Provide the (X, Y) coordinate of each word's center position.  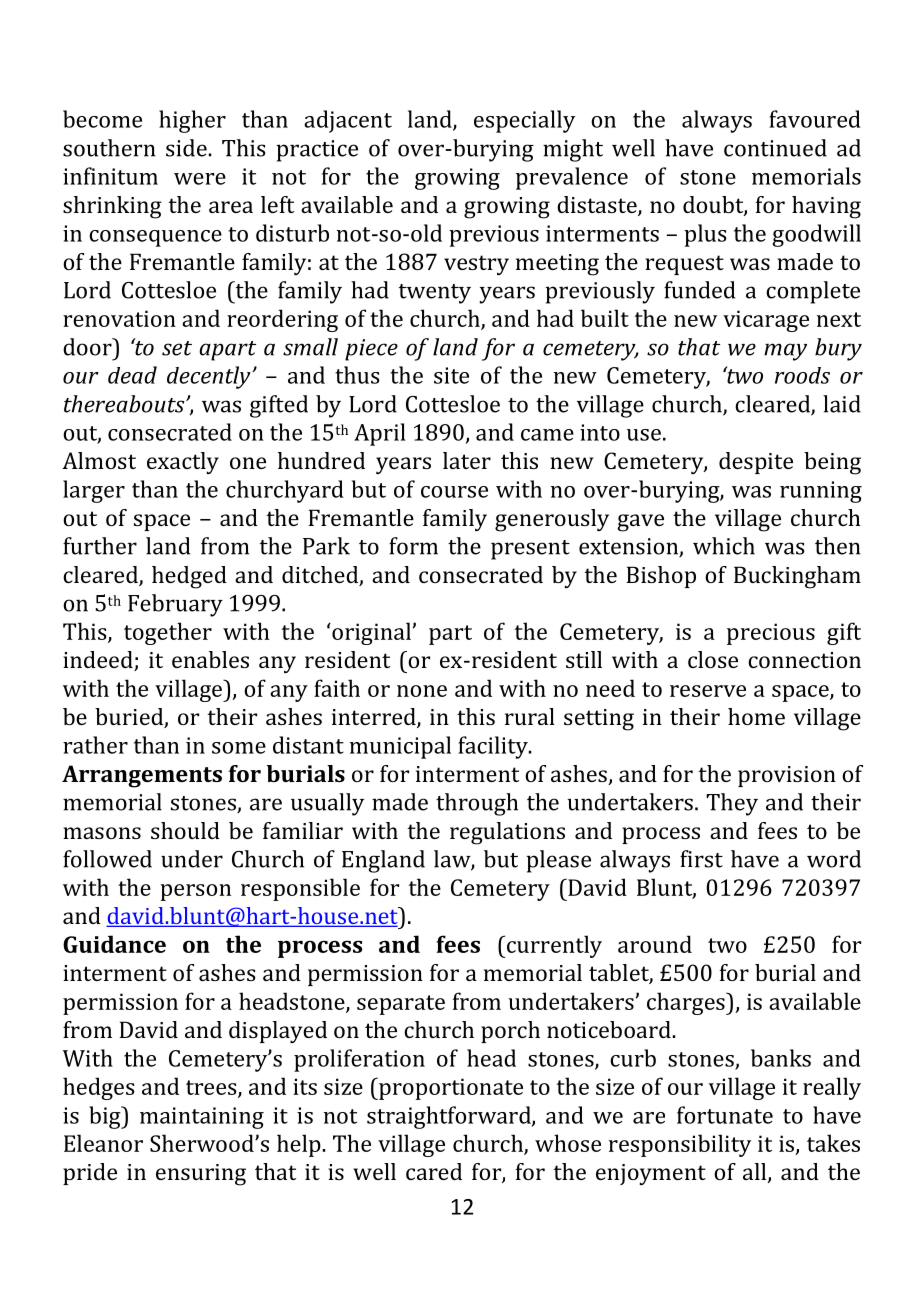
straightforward (450, 1117)
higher (192, 121)
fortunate (725, 1115)
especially (524, 121)
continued (775, 148)
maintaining (202, 1118)
